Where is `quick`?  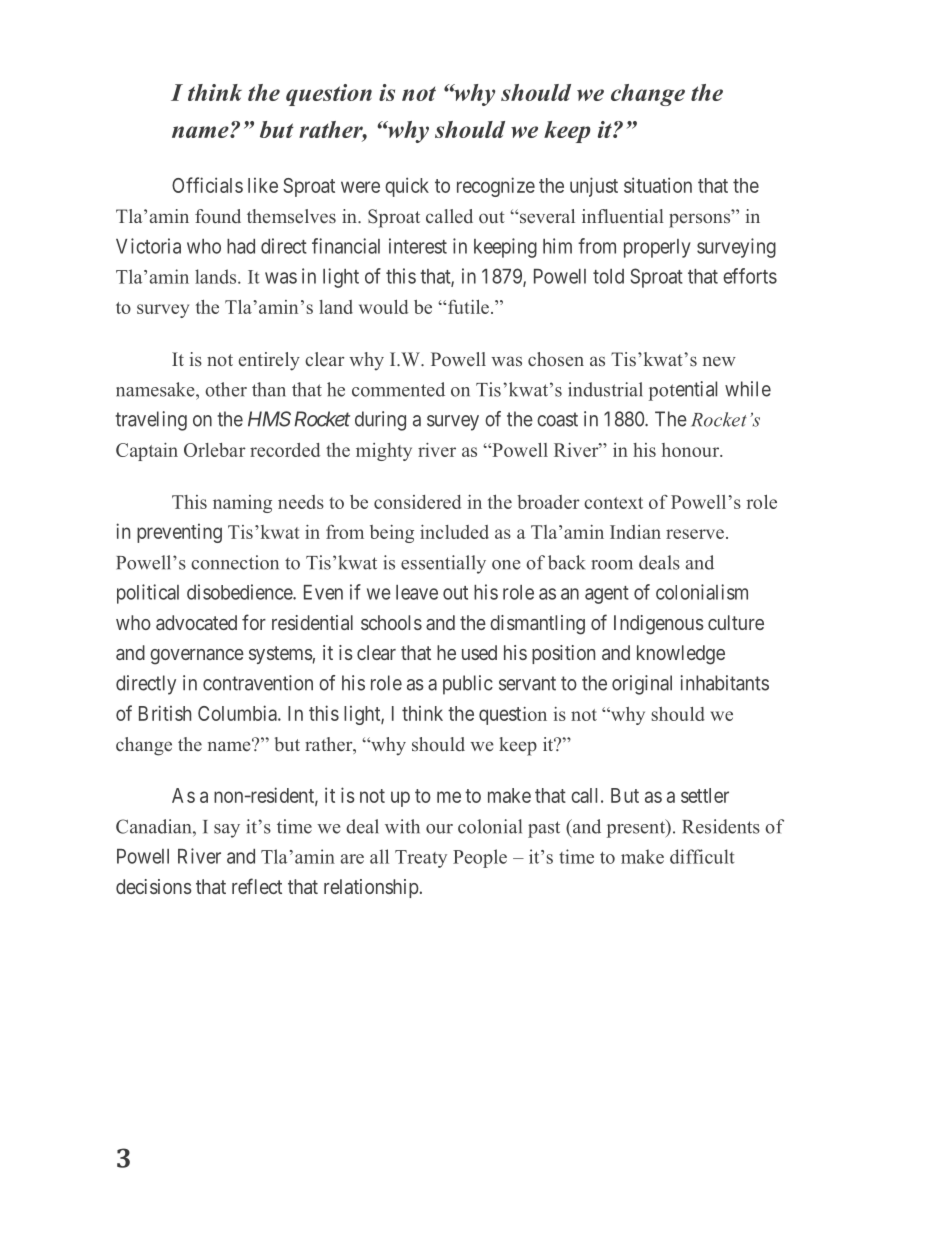
quick is located at coordinates (407, 187).
